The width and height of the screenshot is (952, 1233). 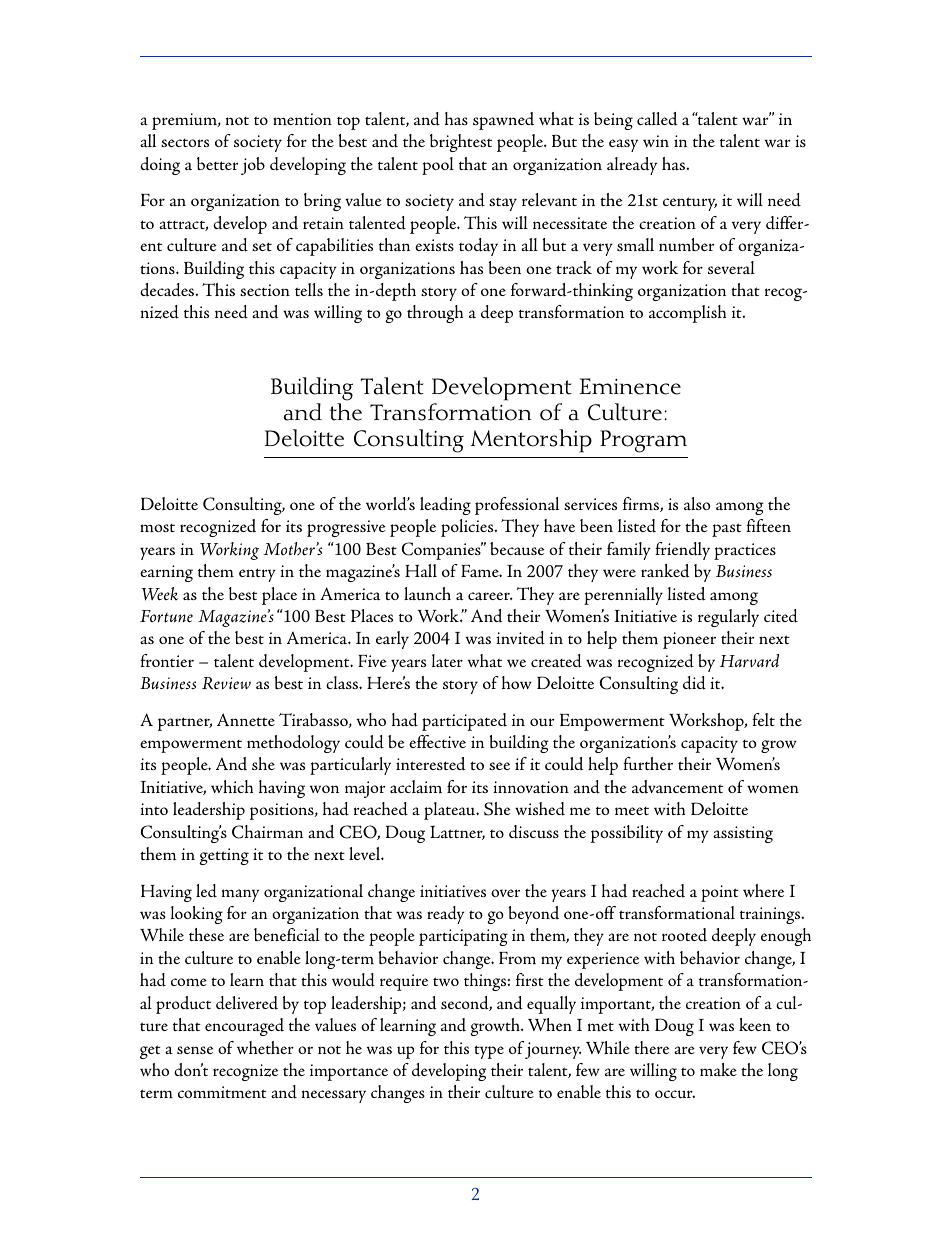 I want to click on many, so click(x=240, y=895).
